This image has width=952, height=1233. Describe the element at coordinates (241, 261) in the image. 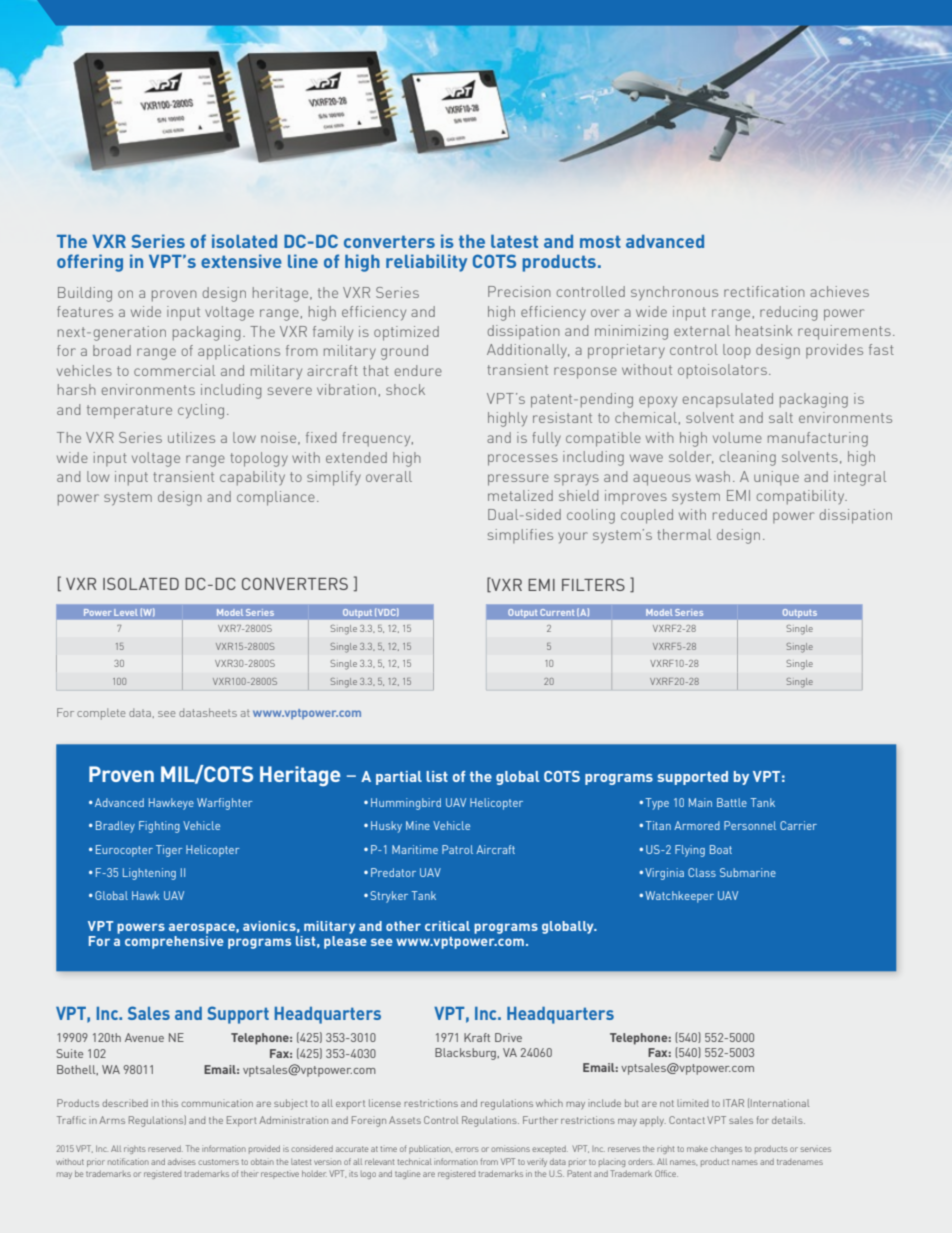

I see `extensive` at that location.
